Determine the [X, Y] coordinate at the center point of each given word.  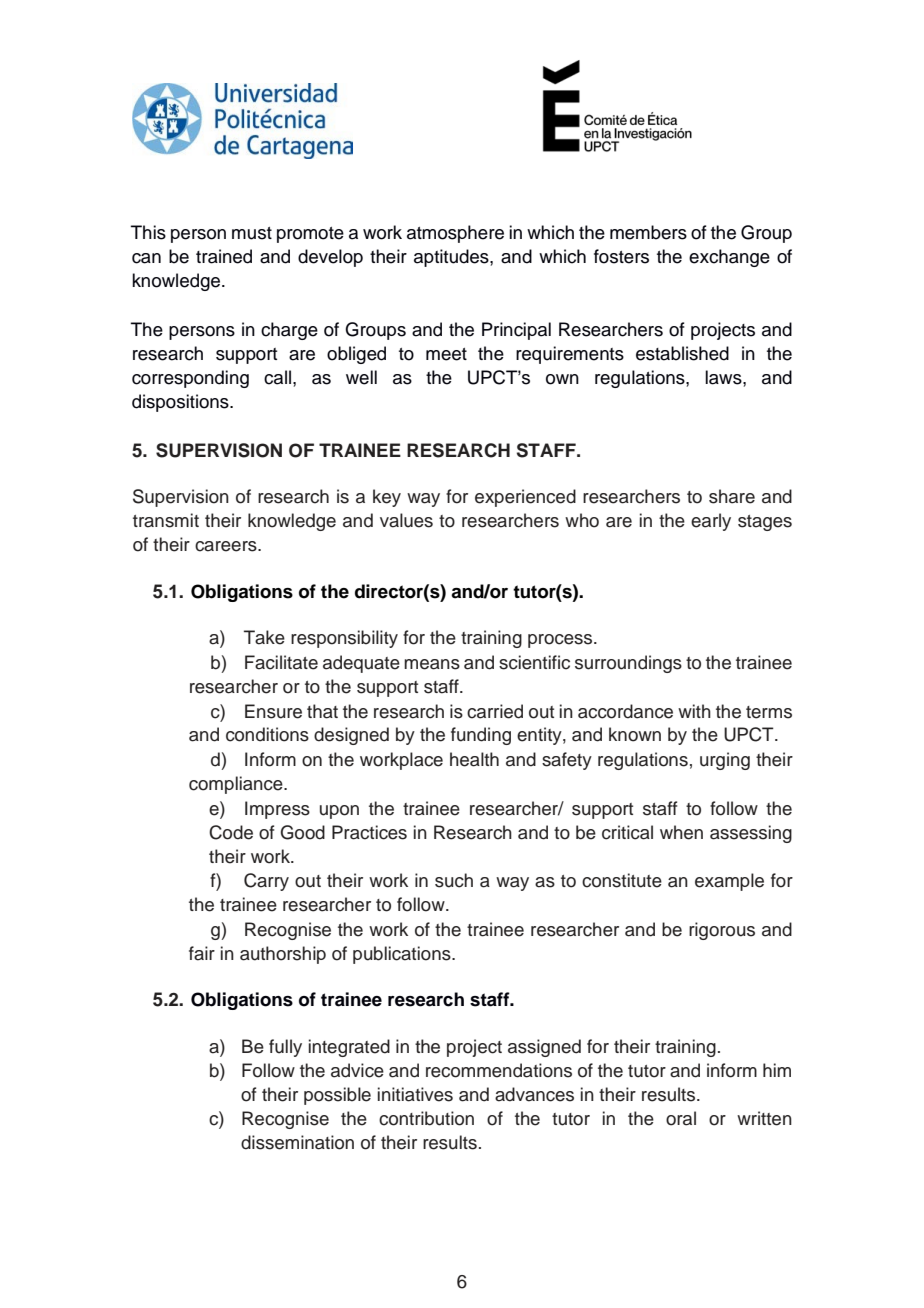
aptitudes [452, 258]
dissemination [297, 1142]
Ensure [273, 711]
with [694, 711]
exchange [729, 258]
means [432, 664]
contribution [426, 1118]
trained [224, 256]
